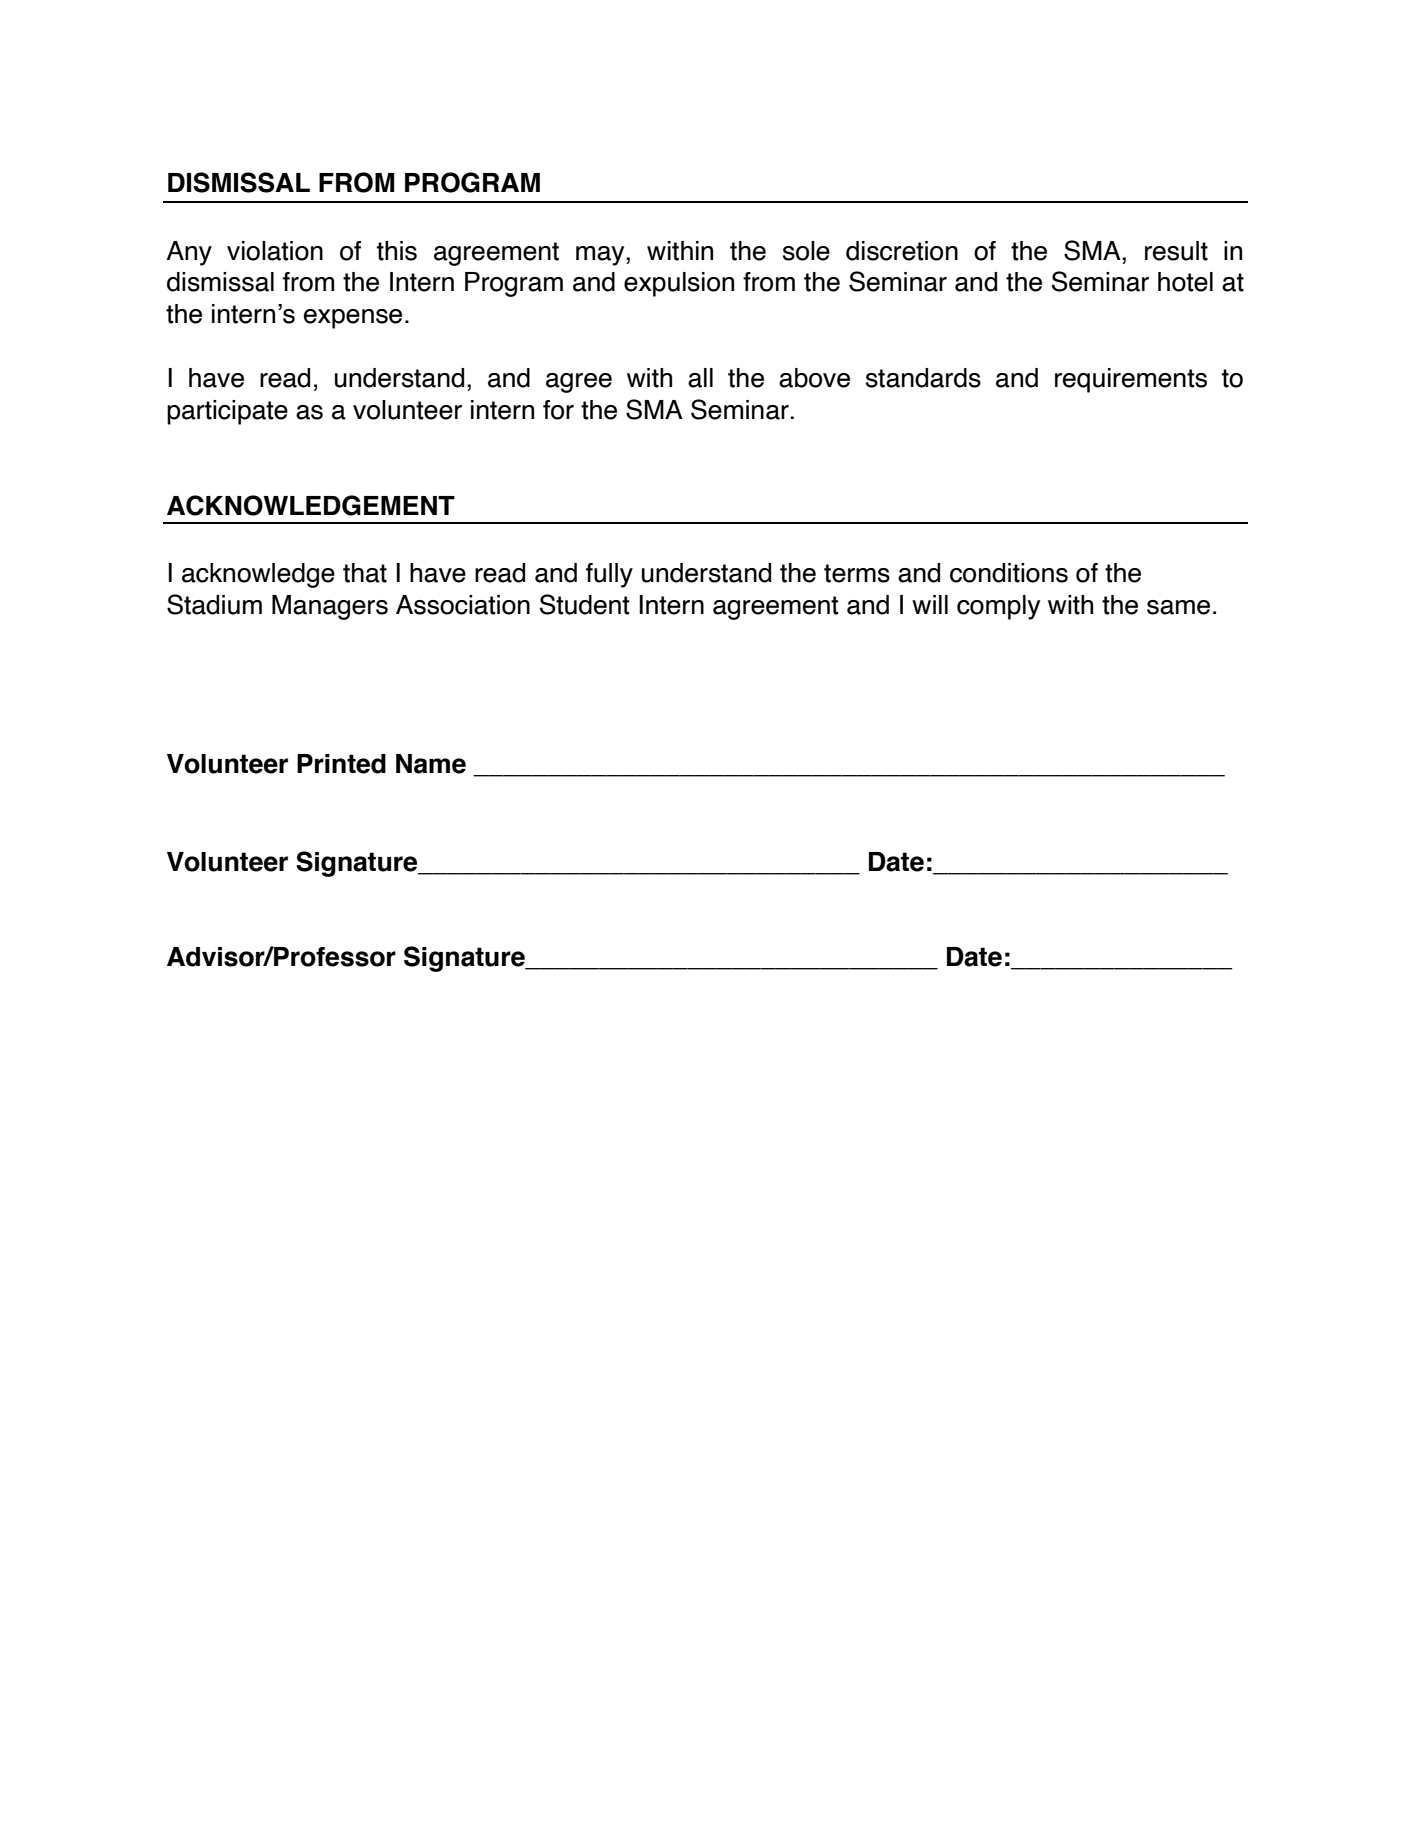 The image size is (1409, 1824). I want to click on for, so click(558, 410).
